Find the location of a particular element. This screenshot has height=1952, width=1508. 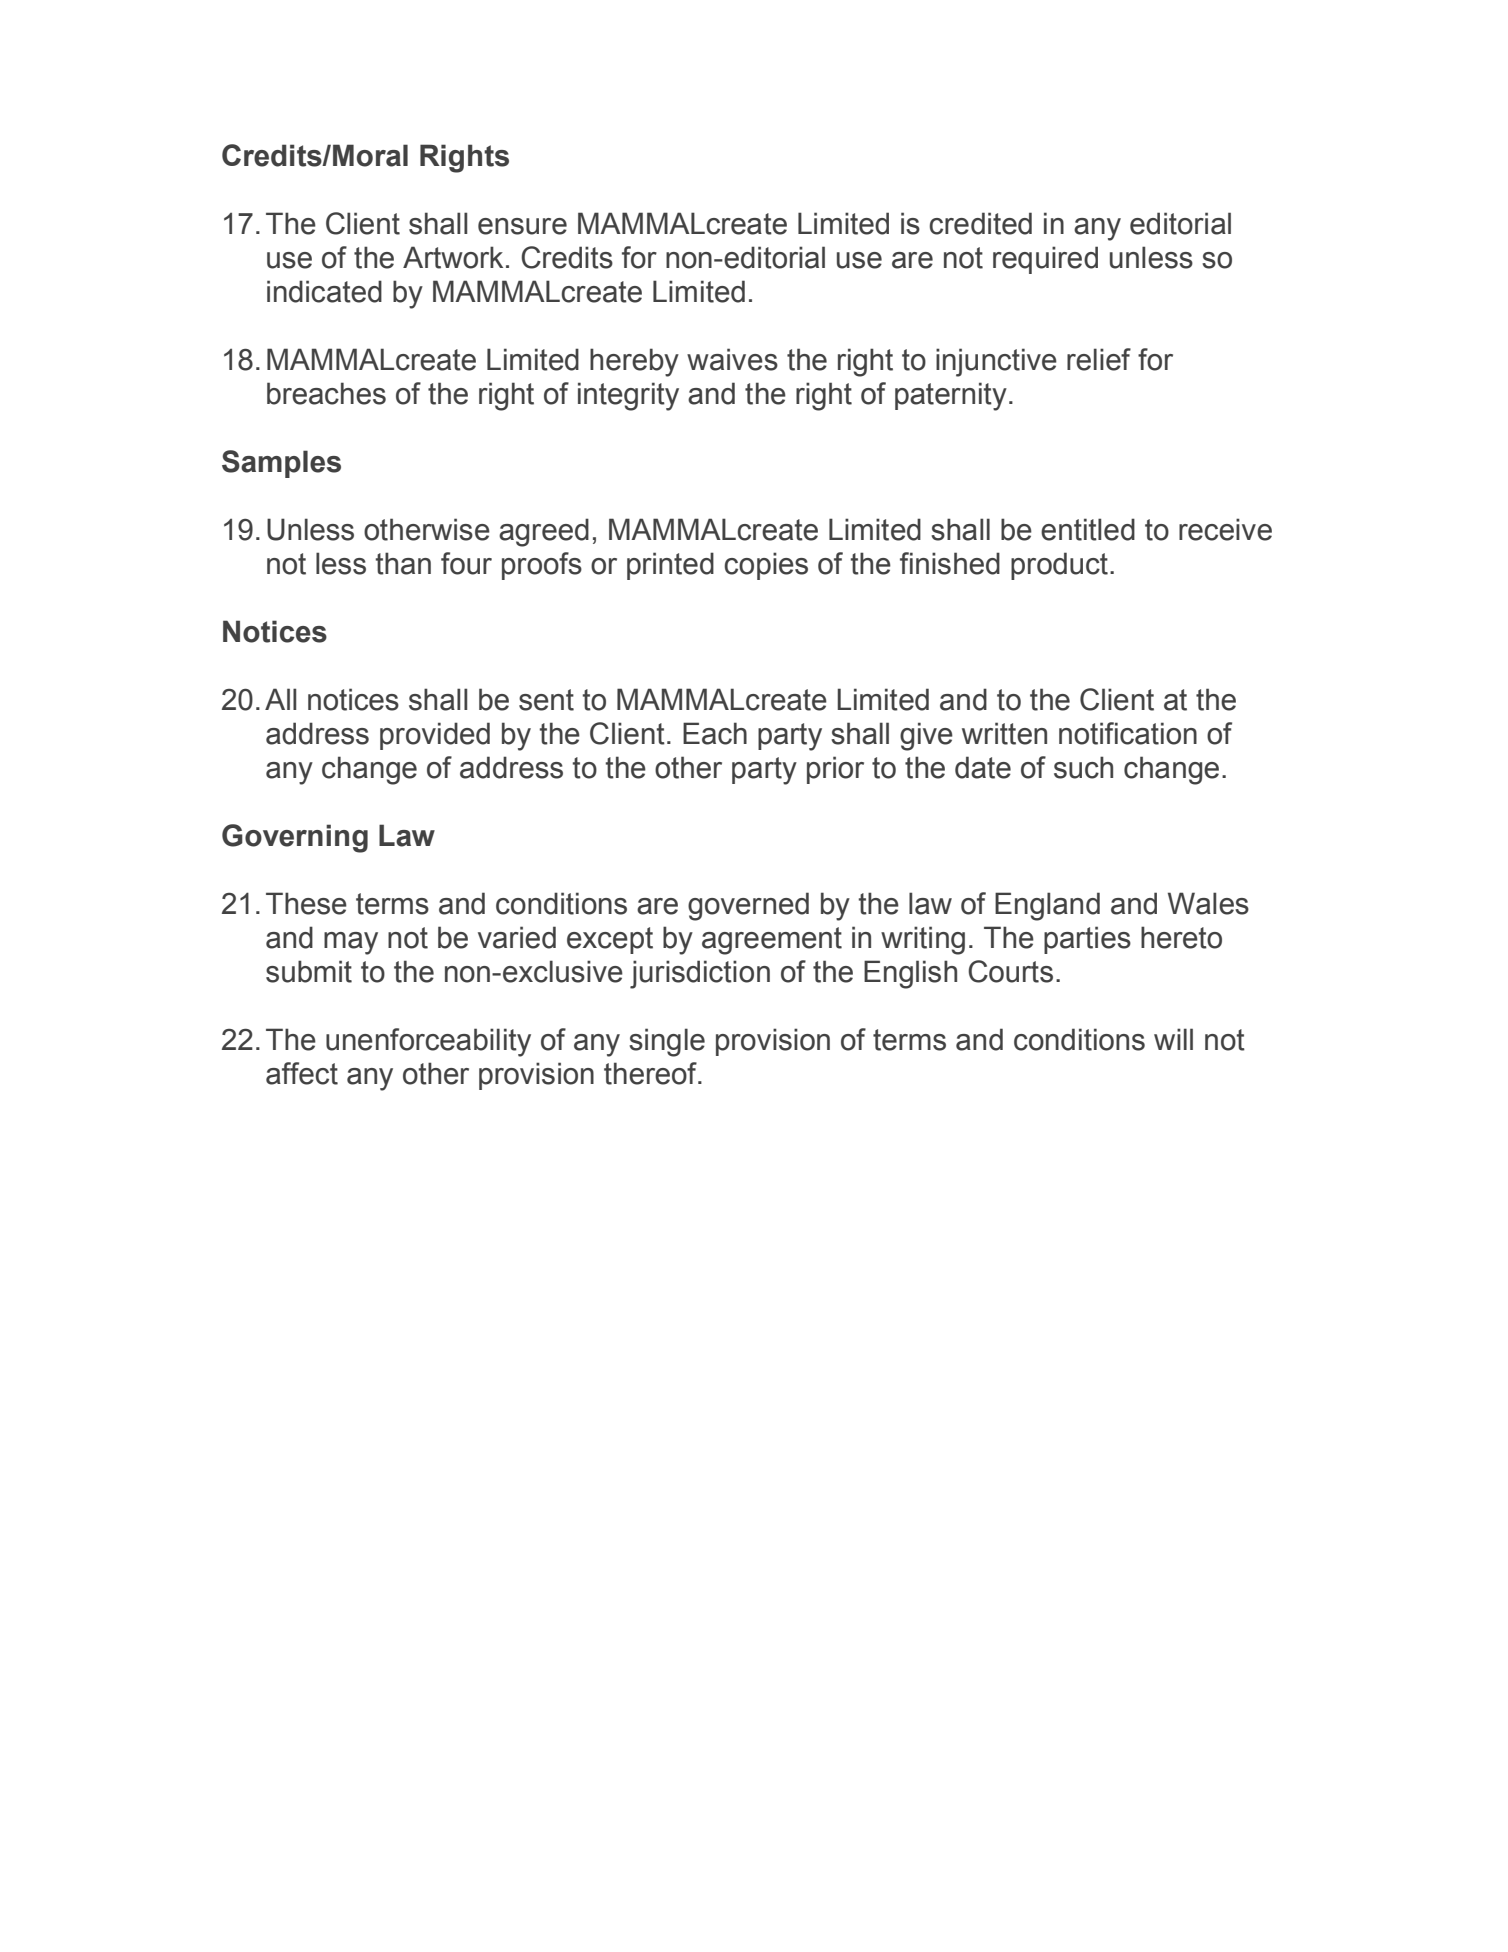

entitled is located at coordinates (1088, 529).
